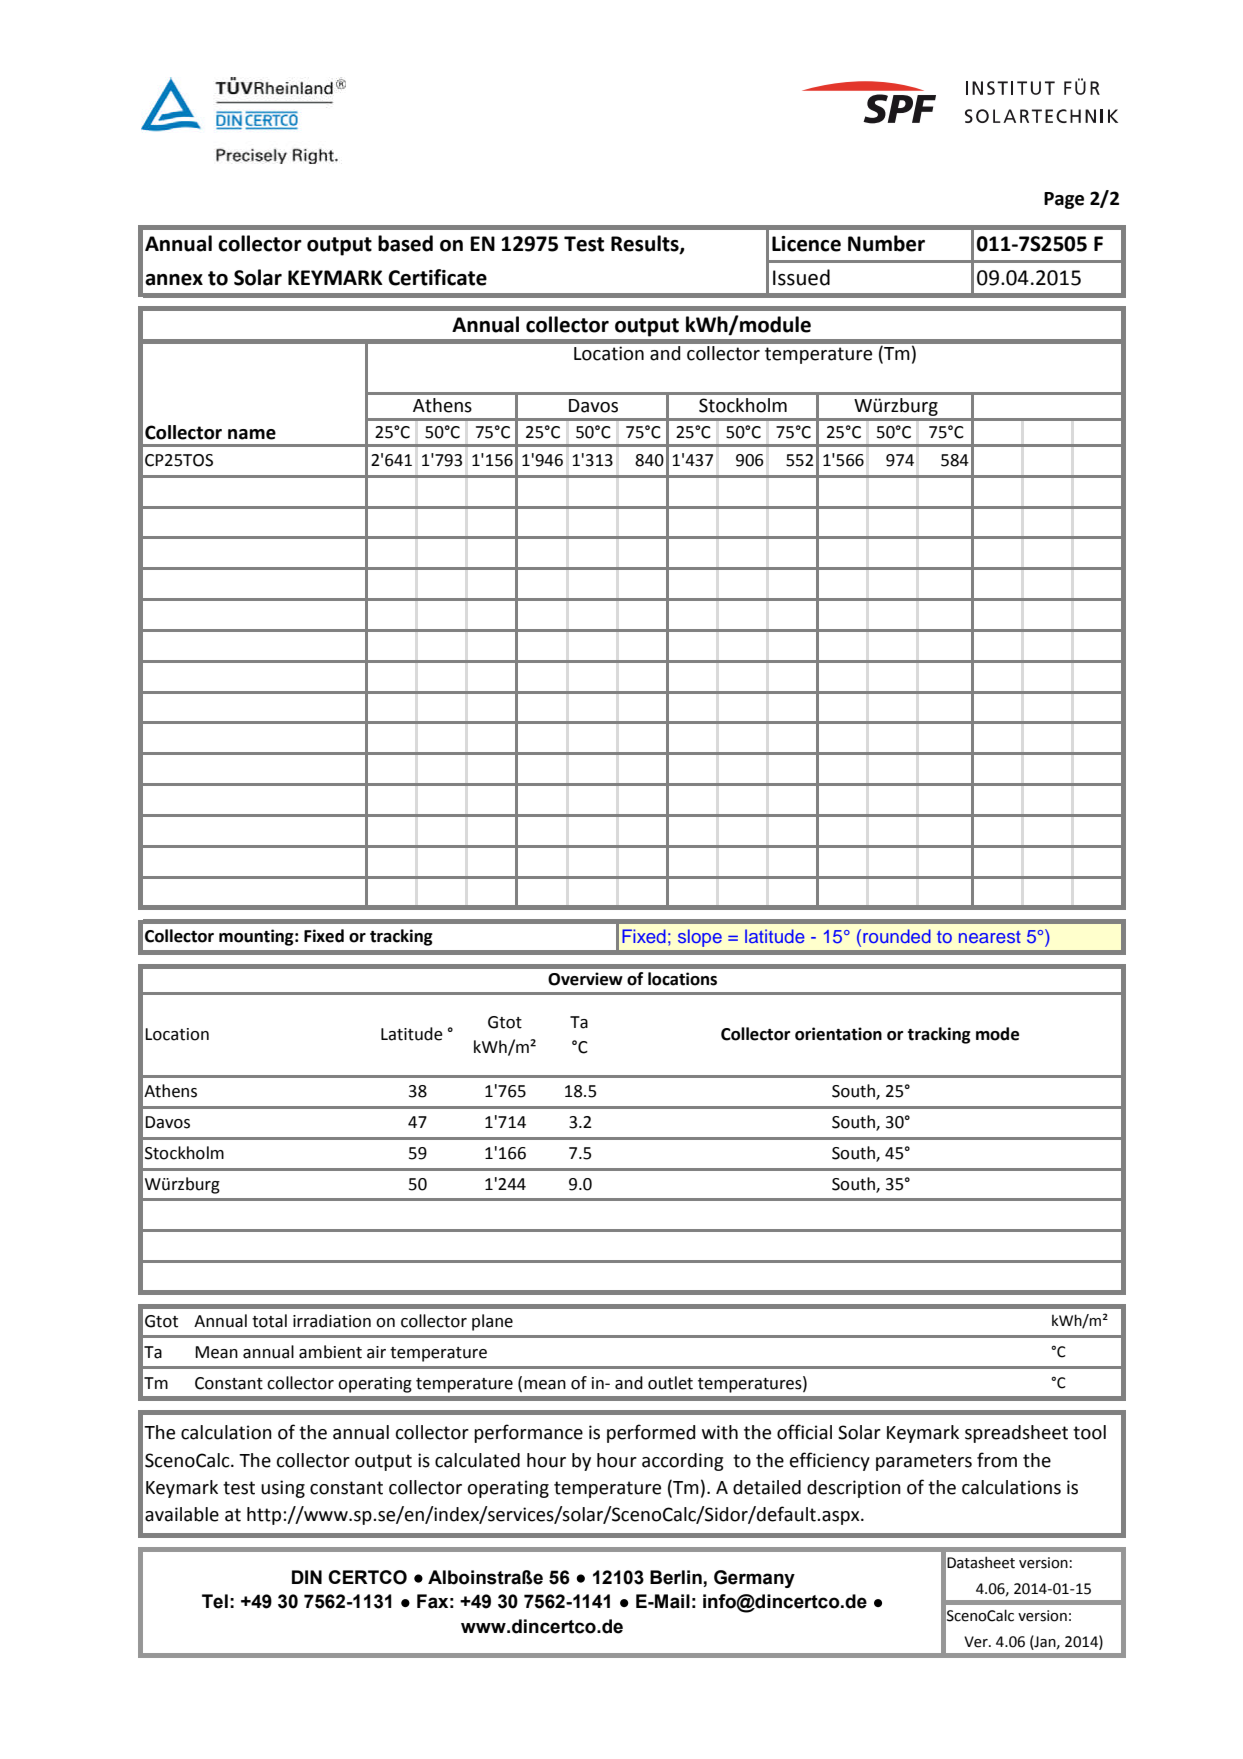 The width and height of the screenshot is (1243, 1759). What do you see at coordinates (252, 434) in the screenshot?
I see `name` at bounding box center [252, 434].
